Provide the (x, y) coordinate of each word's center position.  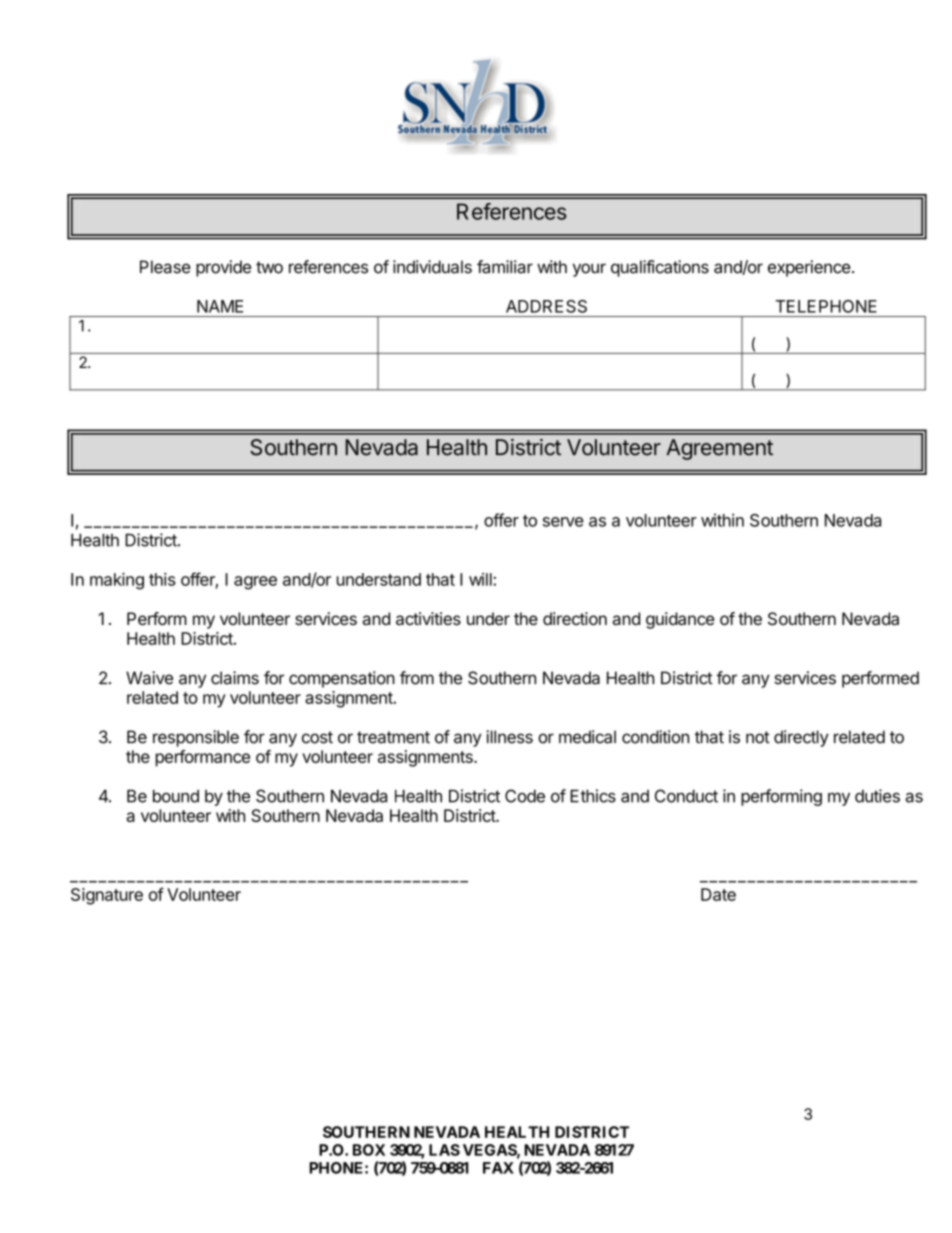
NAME (220, 306)
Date (718, 894)
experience (809, 268)
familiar (505, 267)
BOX (369, 1150)
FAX (498, 1168)
